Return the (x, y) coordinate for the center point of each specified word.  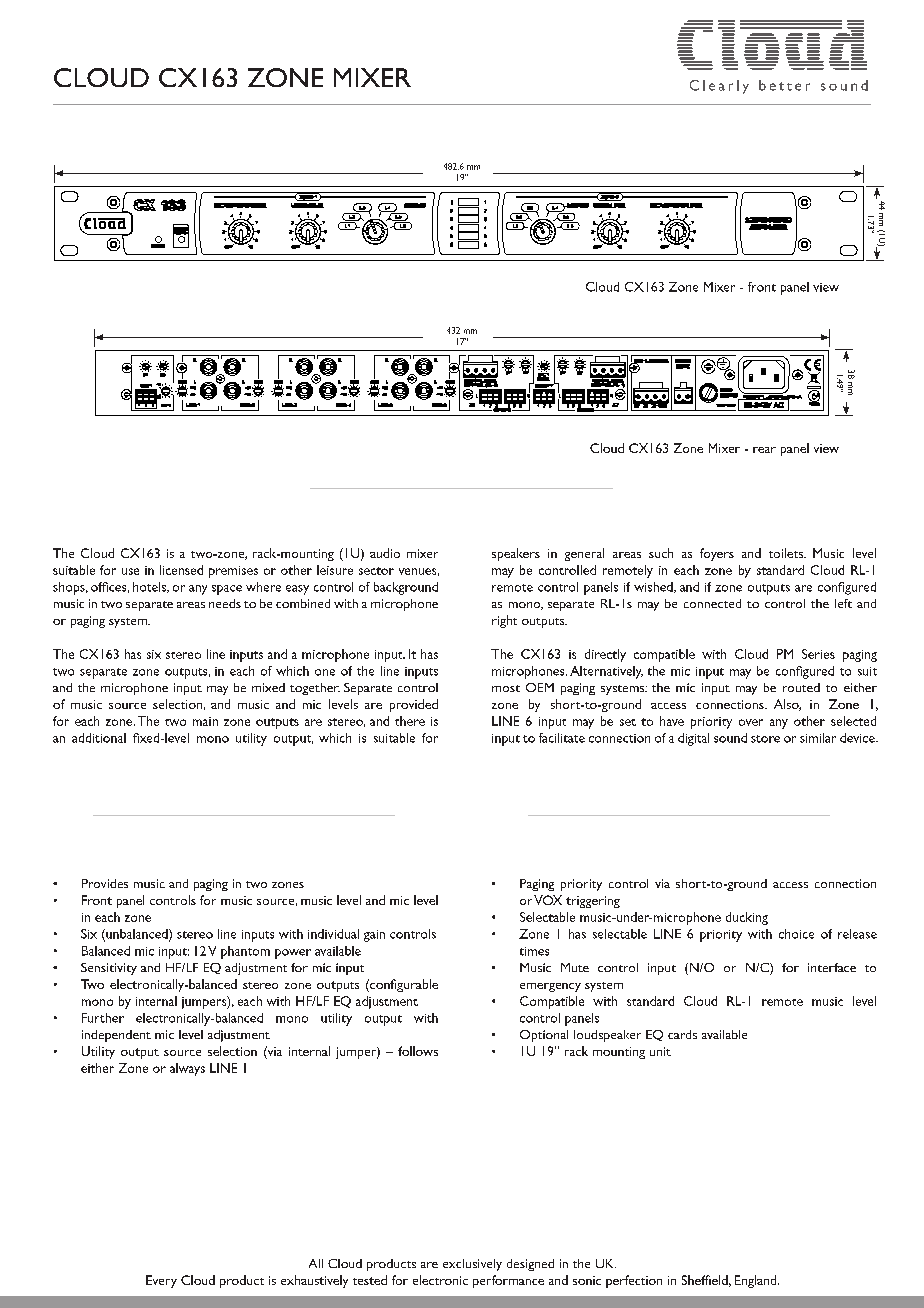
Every (161, 1281)
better (784, 85)
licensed (181, 570)
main (205, 721)
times (534, 951)
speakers (516, 554)
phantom (245, 952)
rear (764, 450)
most (506, 688)
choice (796, 934)
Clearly (719, 87)
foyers (717, 554)
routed (801, 687)
